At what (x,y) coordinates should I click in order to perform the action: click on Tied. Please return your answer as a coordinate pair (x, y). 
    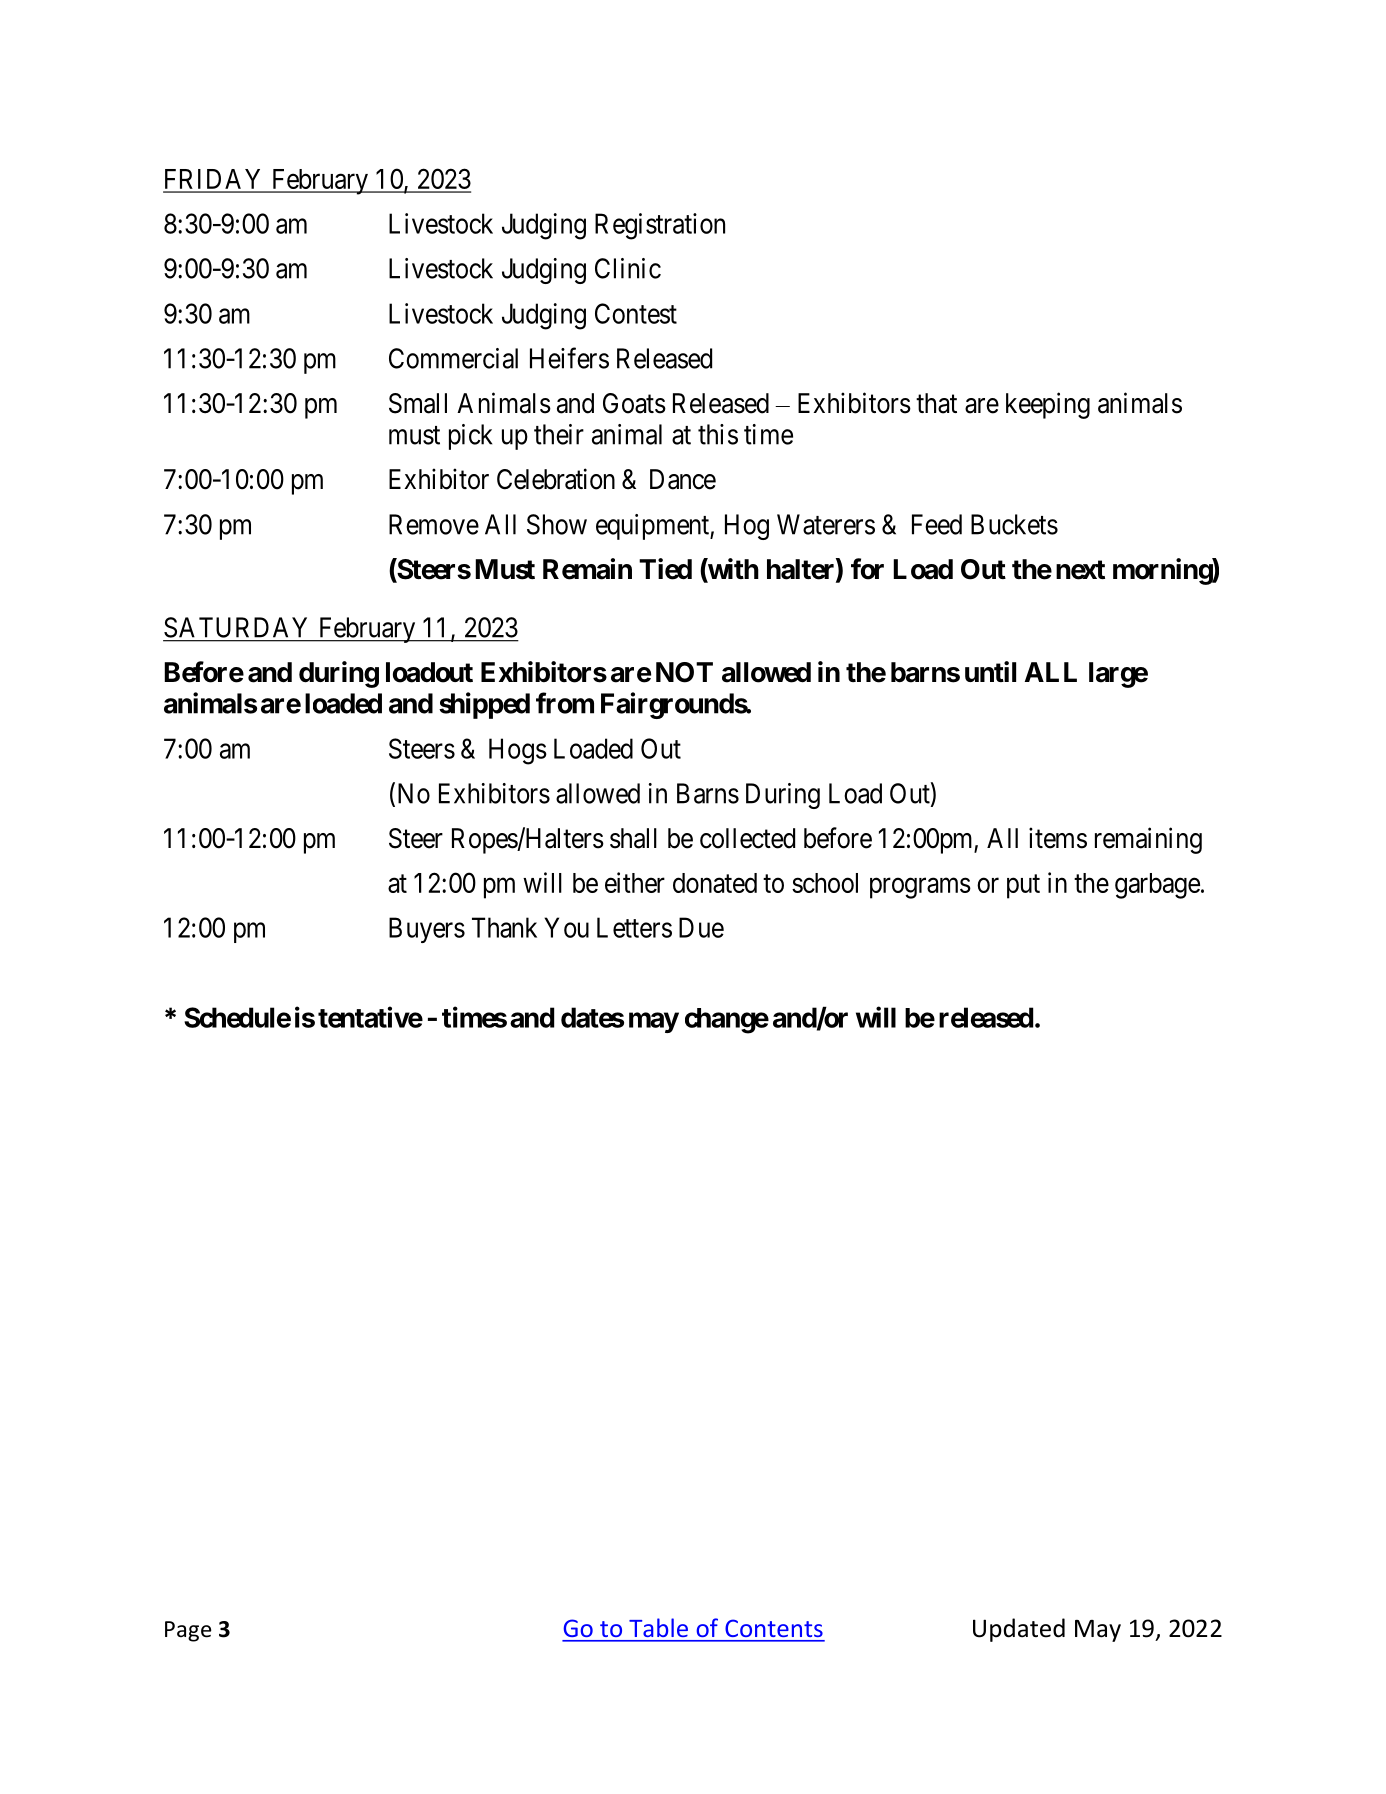
    Looking at the image, I should click on (665, 569).
